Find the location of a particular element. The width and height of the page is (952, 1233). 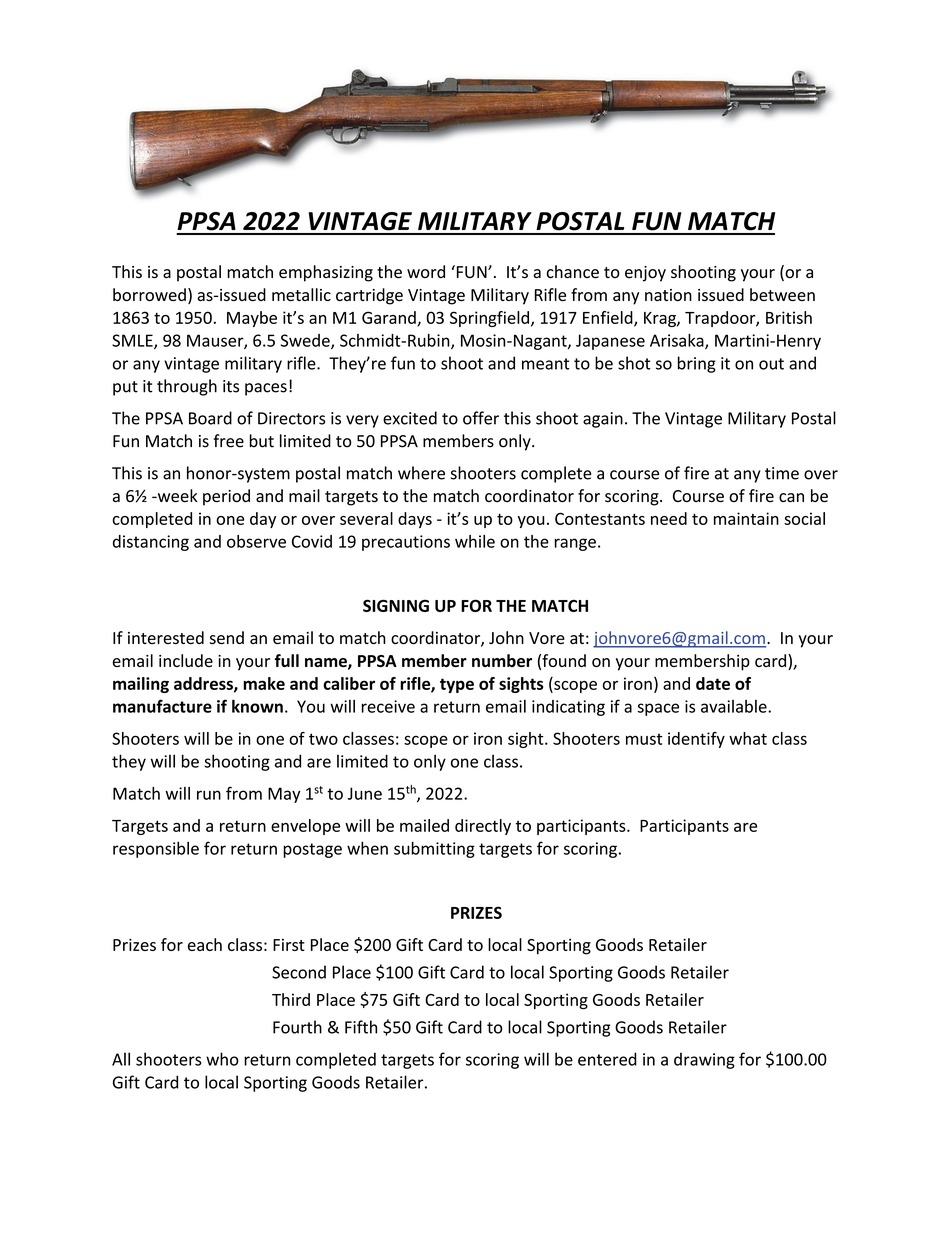

who is located at coordinates (222, 1059).
